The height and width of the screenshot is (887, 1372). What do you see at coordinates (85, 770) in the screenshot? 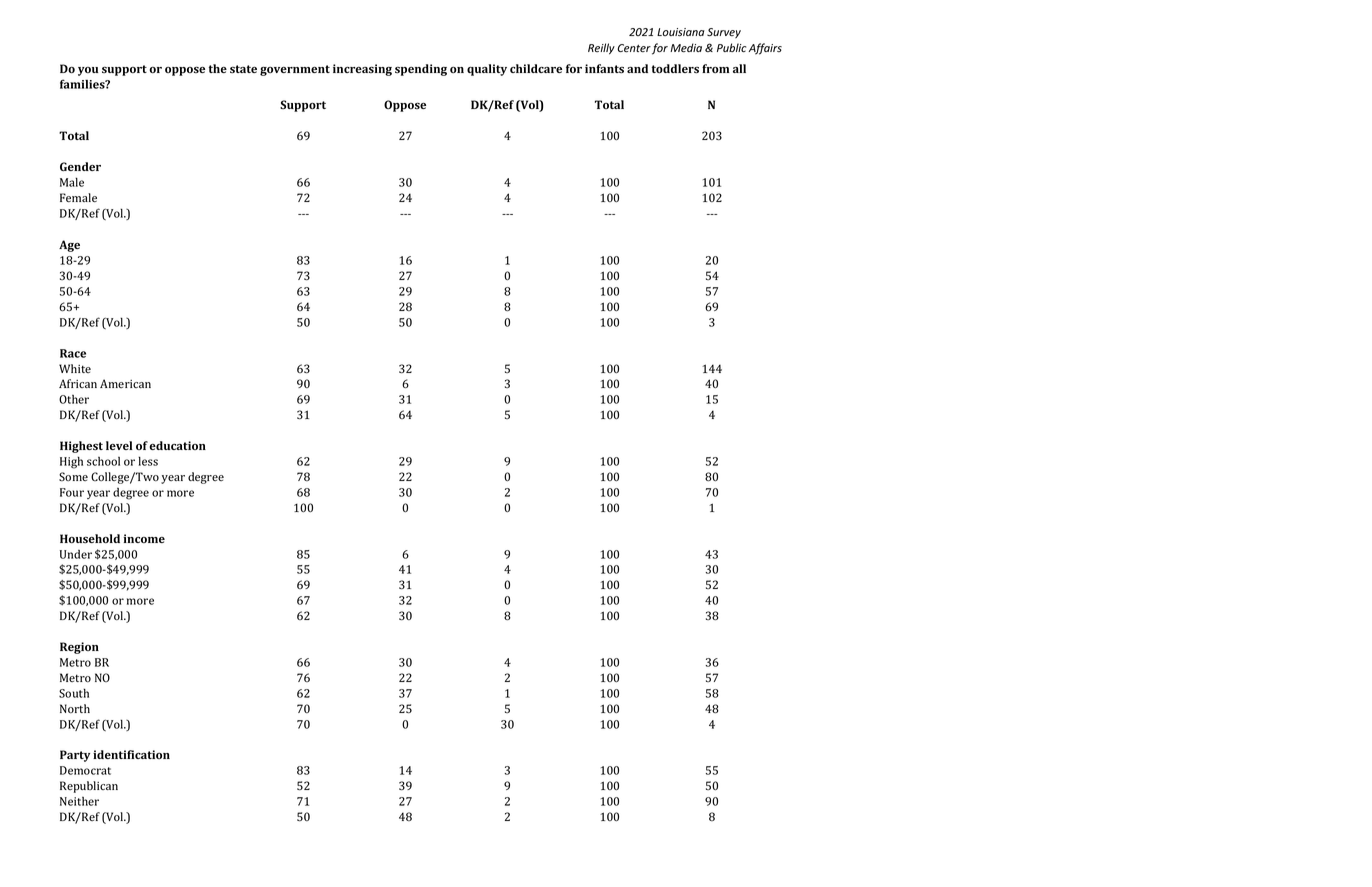
I see `Democrat` at bounding box center [85, 770].
